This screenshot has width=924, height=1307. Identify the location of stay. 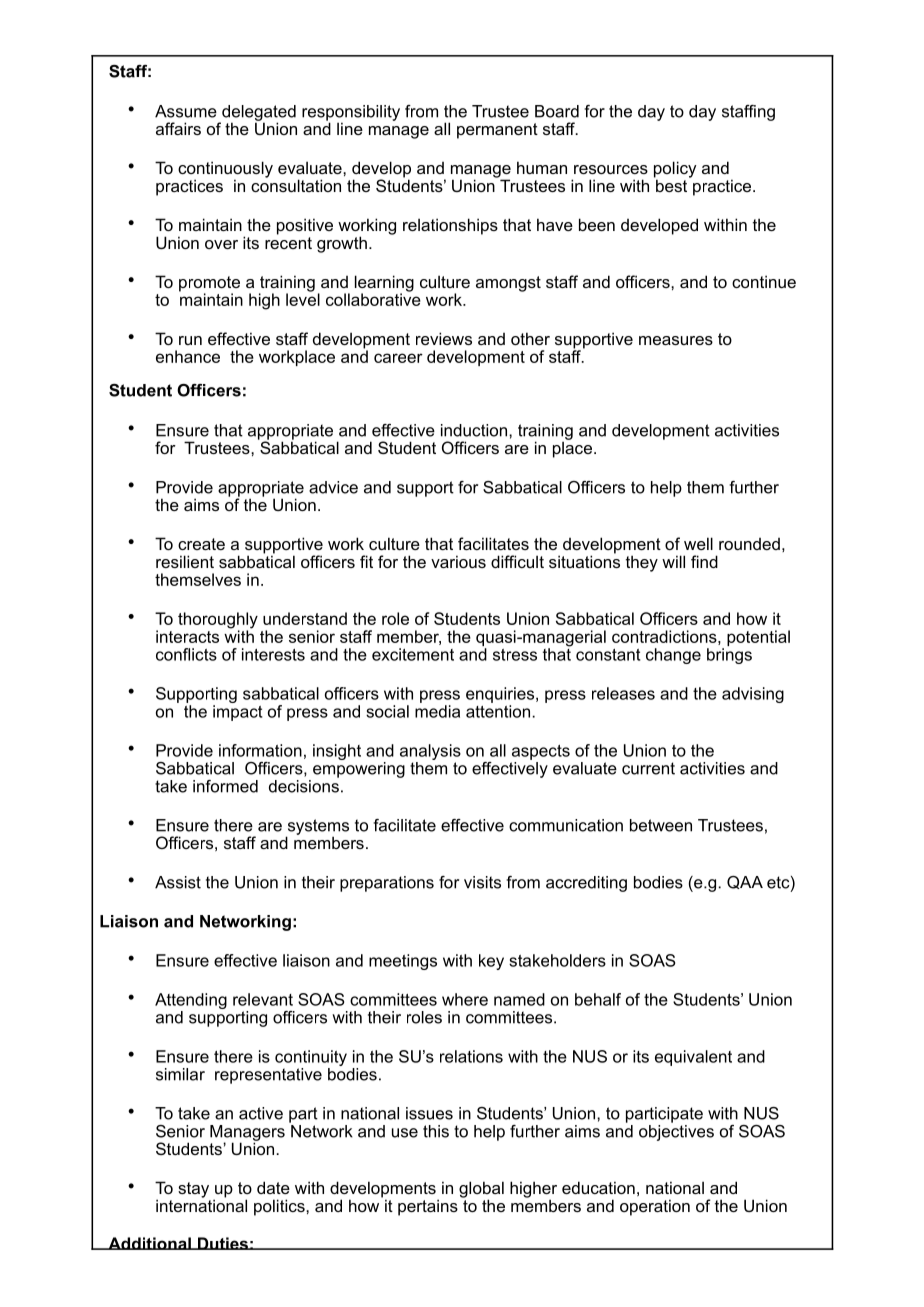
(193, 1190).
